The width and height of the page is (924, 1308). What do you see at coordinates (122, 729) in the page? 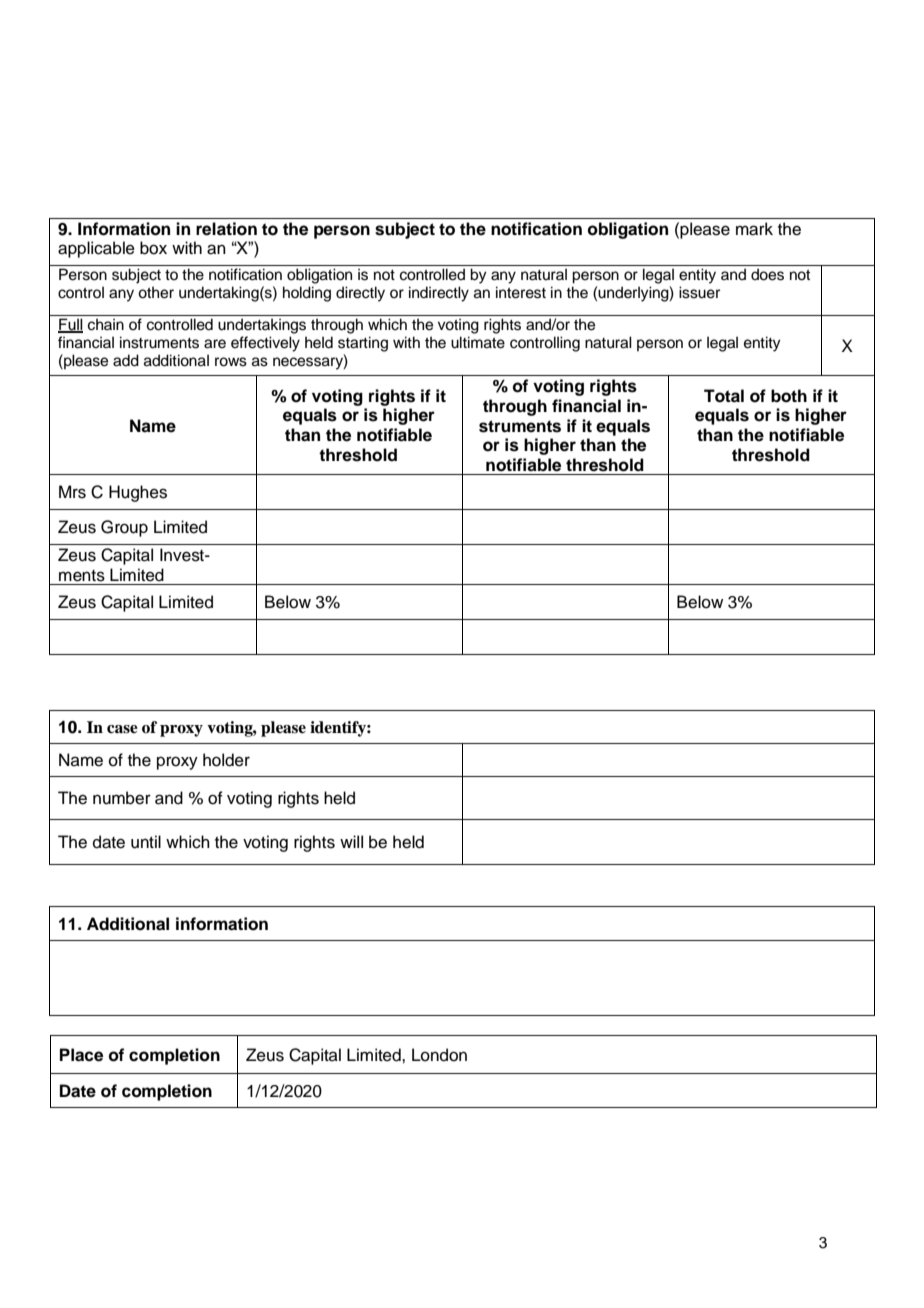
I see `case` at bounding box center [122, 729].
